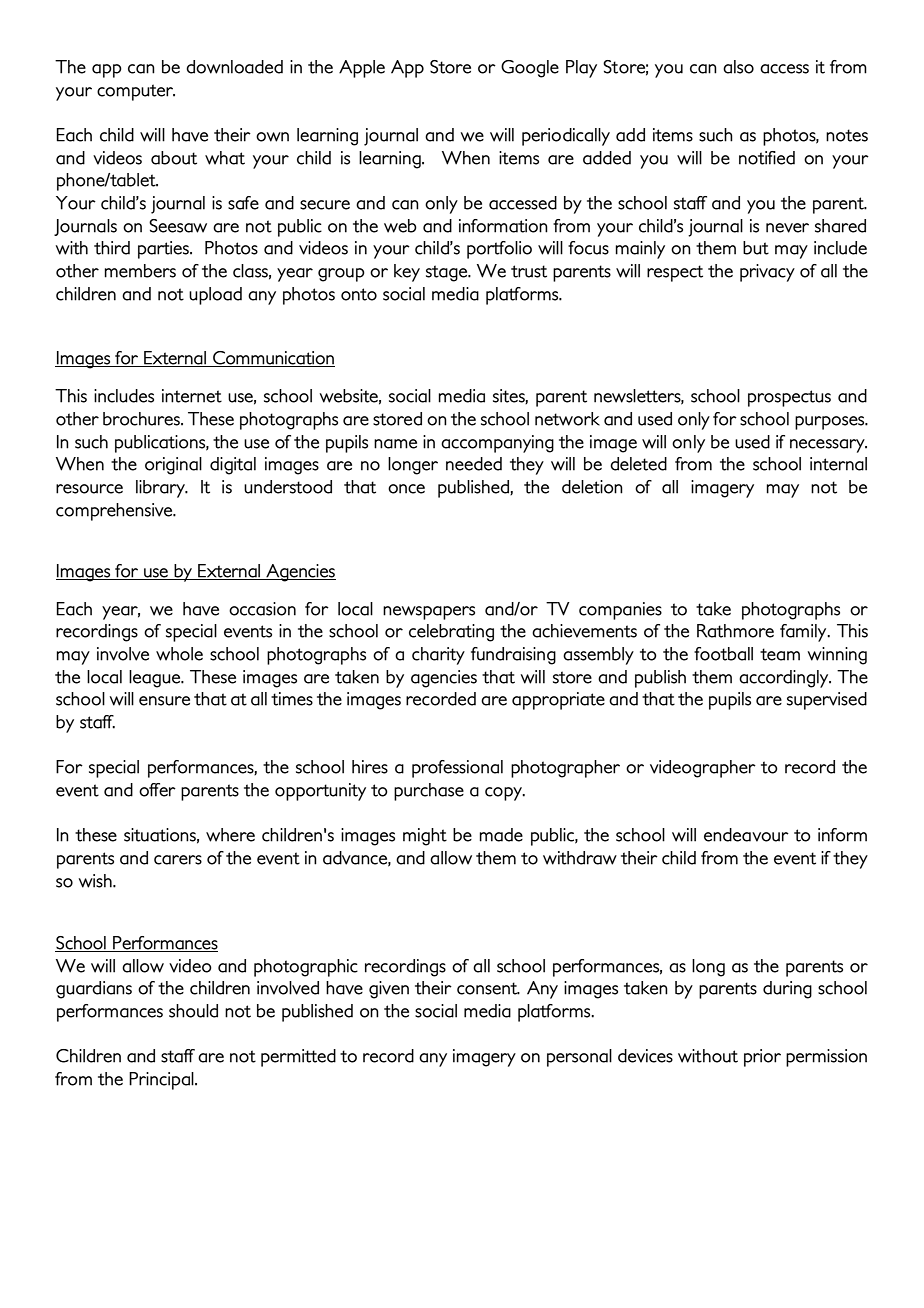 The image size is (924, 1308). I want to click on computer, so click(136, 92).
